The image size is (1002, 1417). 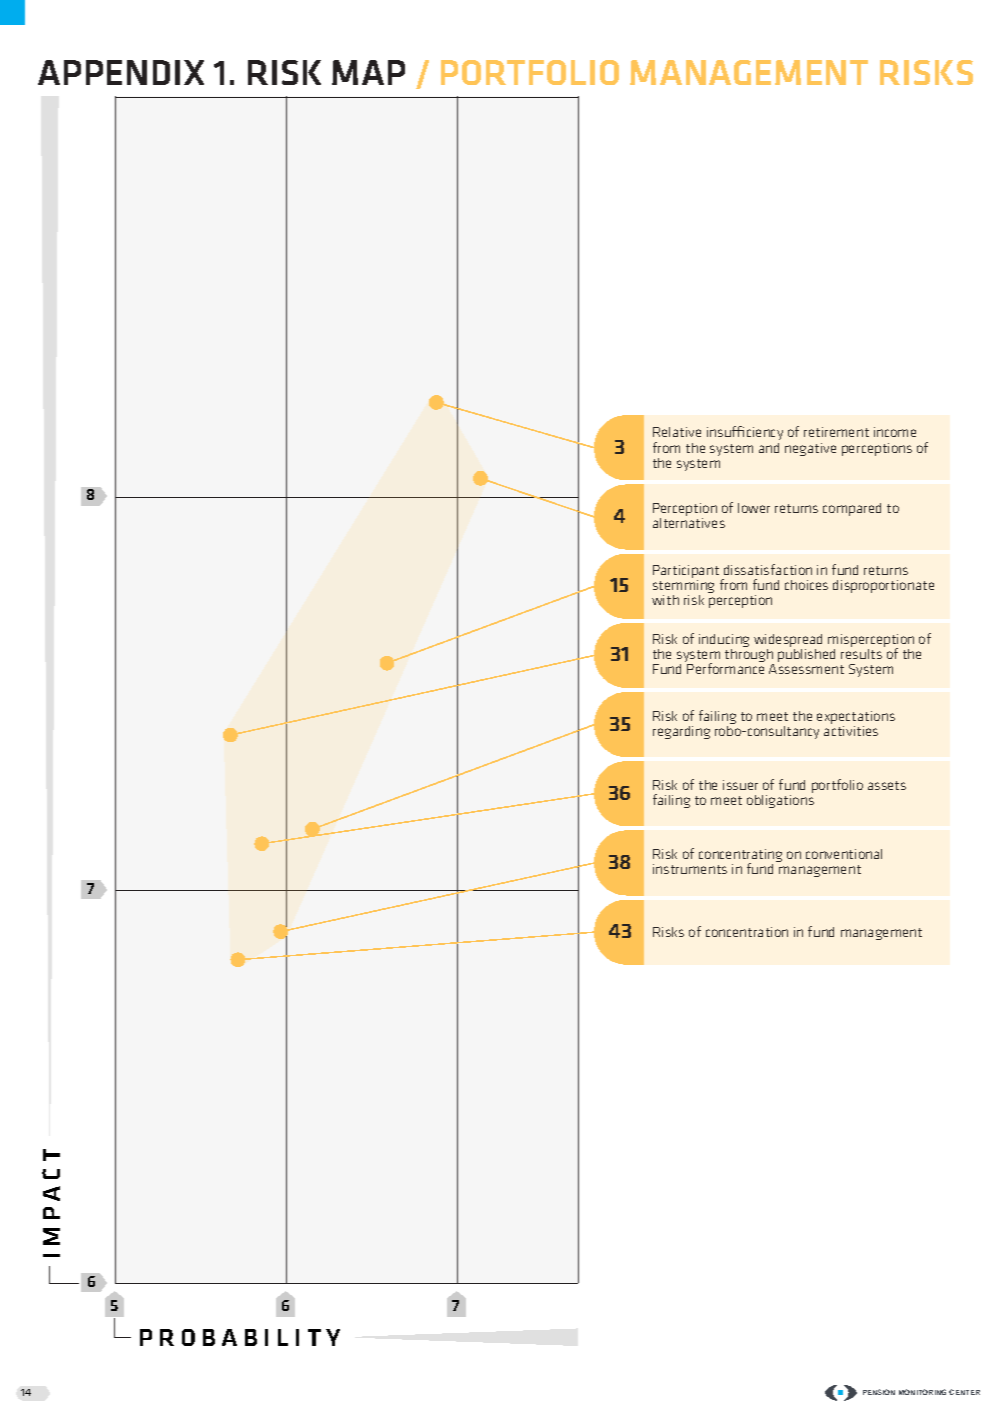 I want to click on APPENDIX, so click(x=121, y=72).
